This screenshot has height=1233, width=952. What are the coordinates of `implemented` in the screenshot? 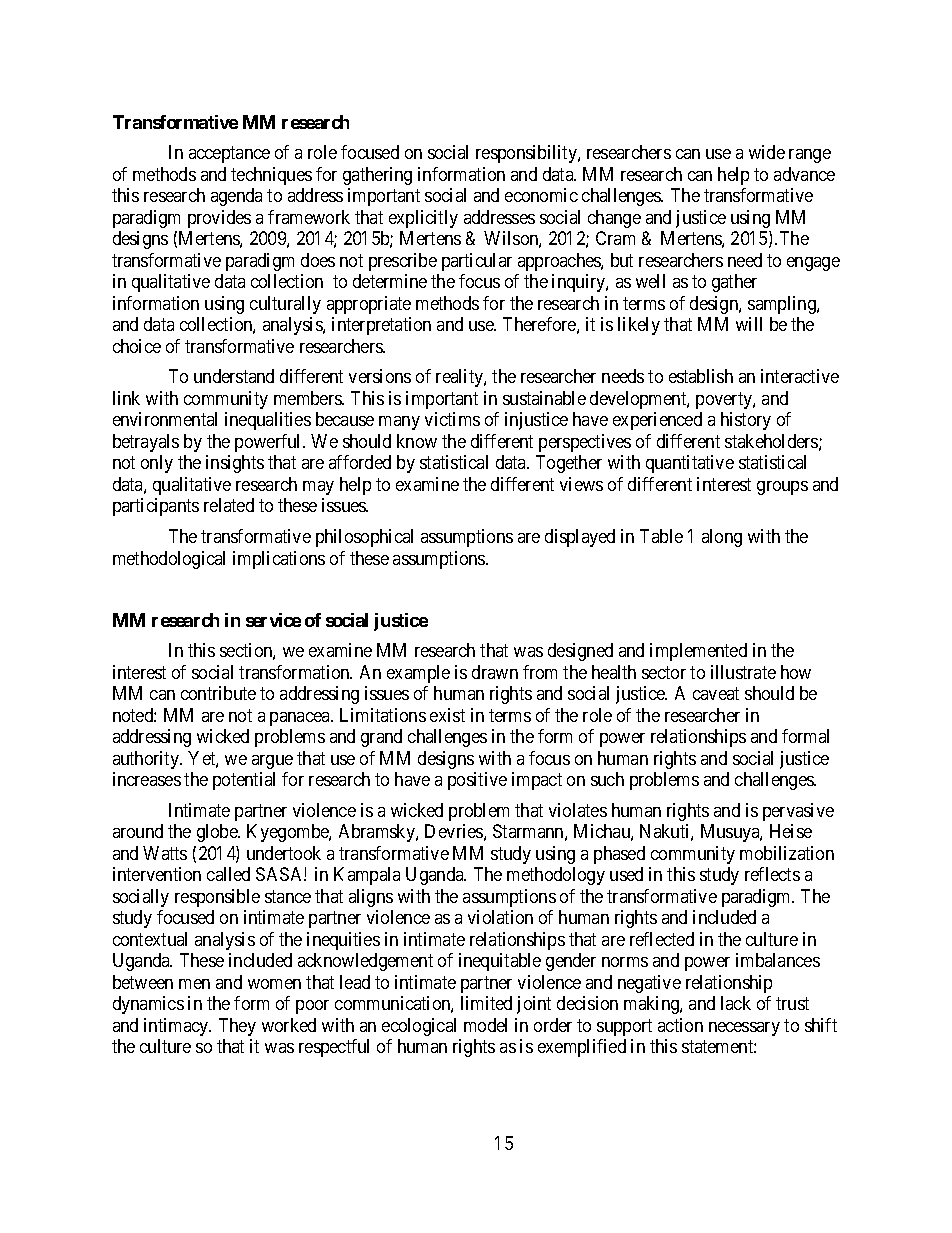 It's located at (698, 652).
